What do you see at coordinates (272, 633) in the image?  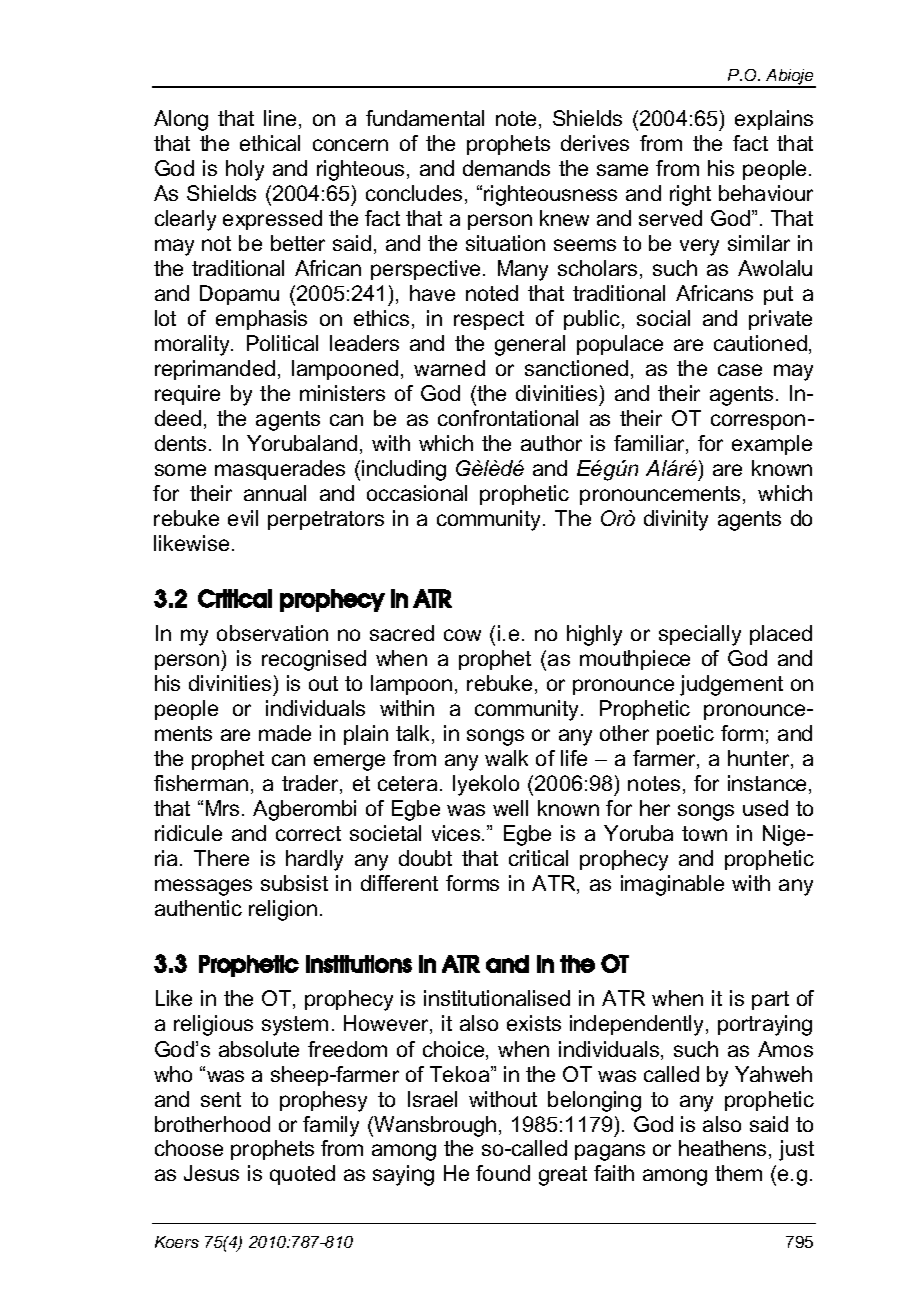 I see `observation` at bounding box center [272, 633].
